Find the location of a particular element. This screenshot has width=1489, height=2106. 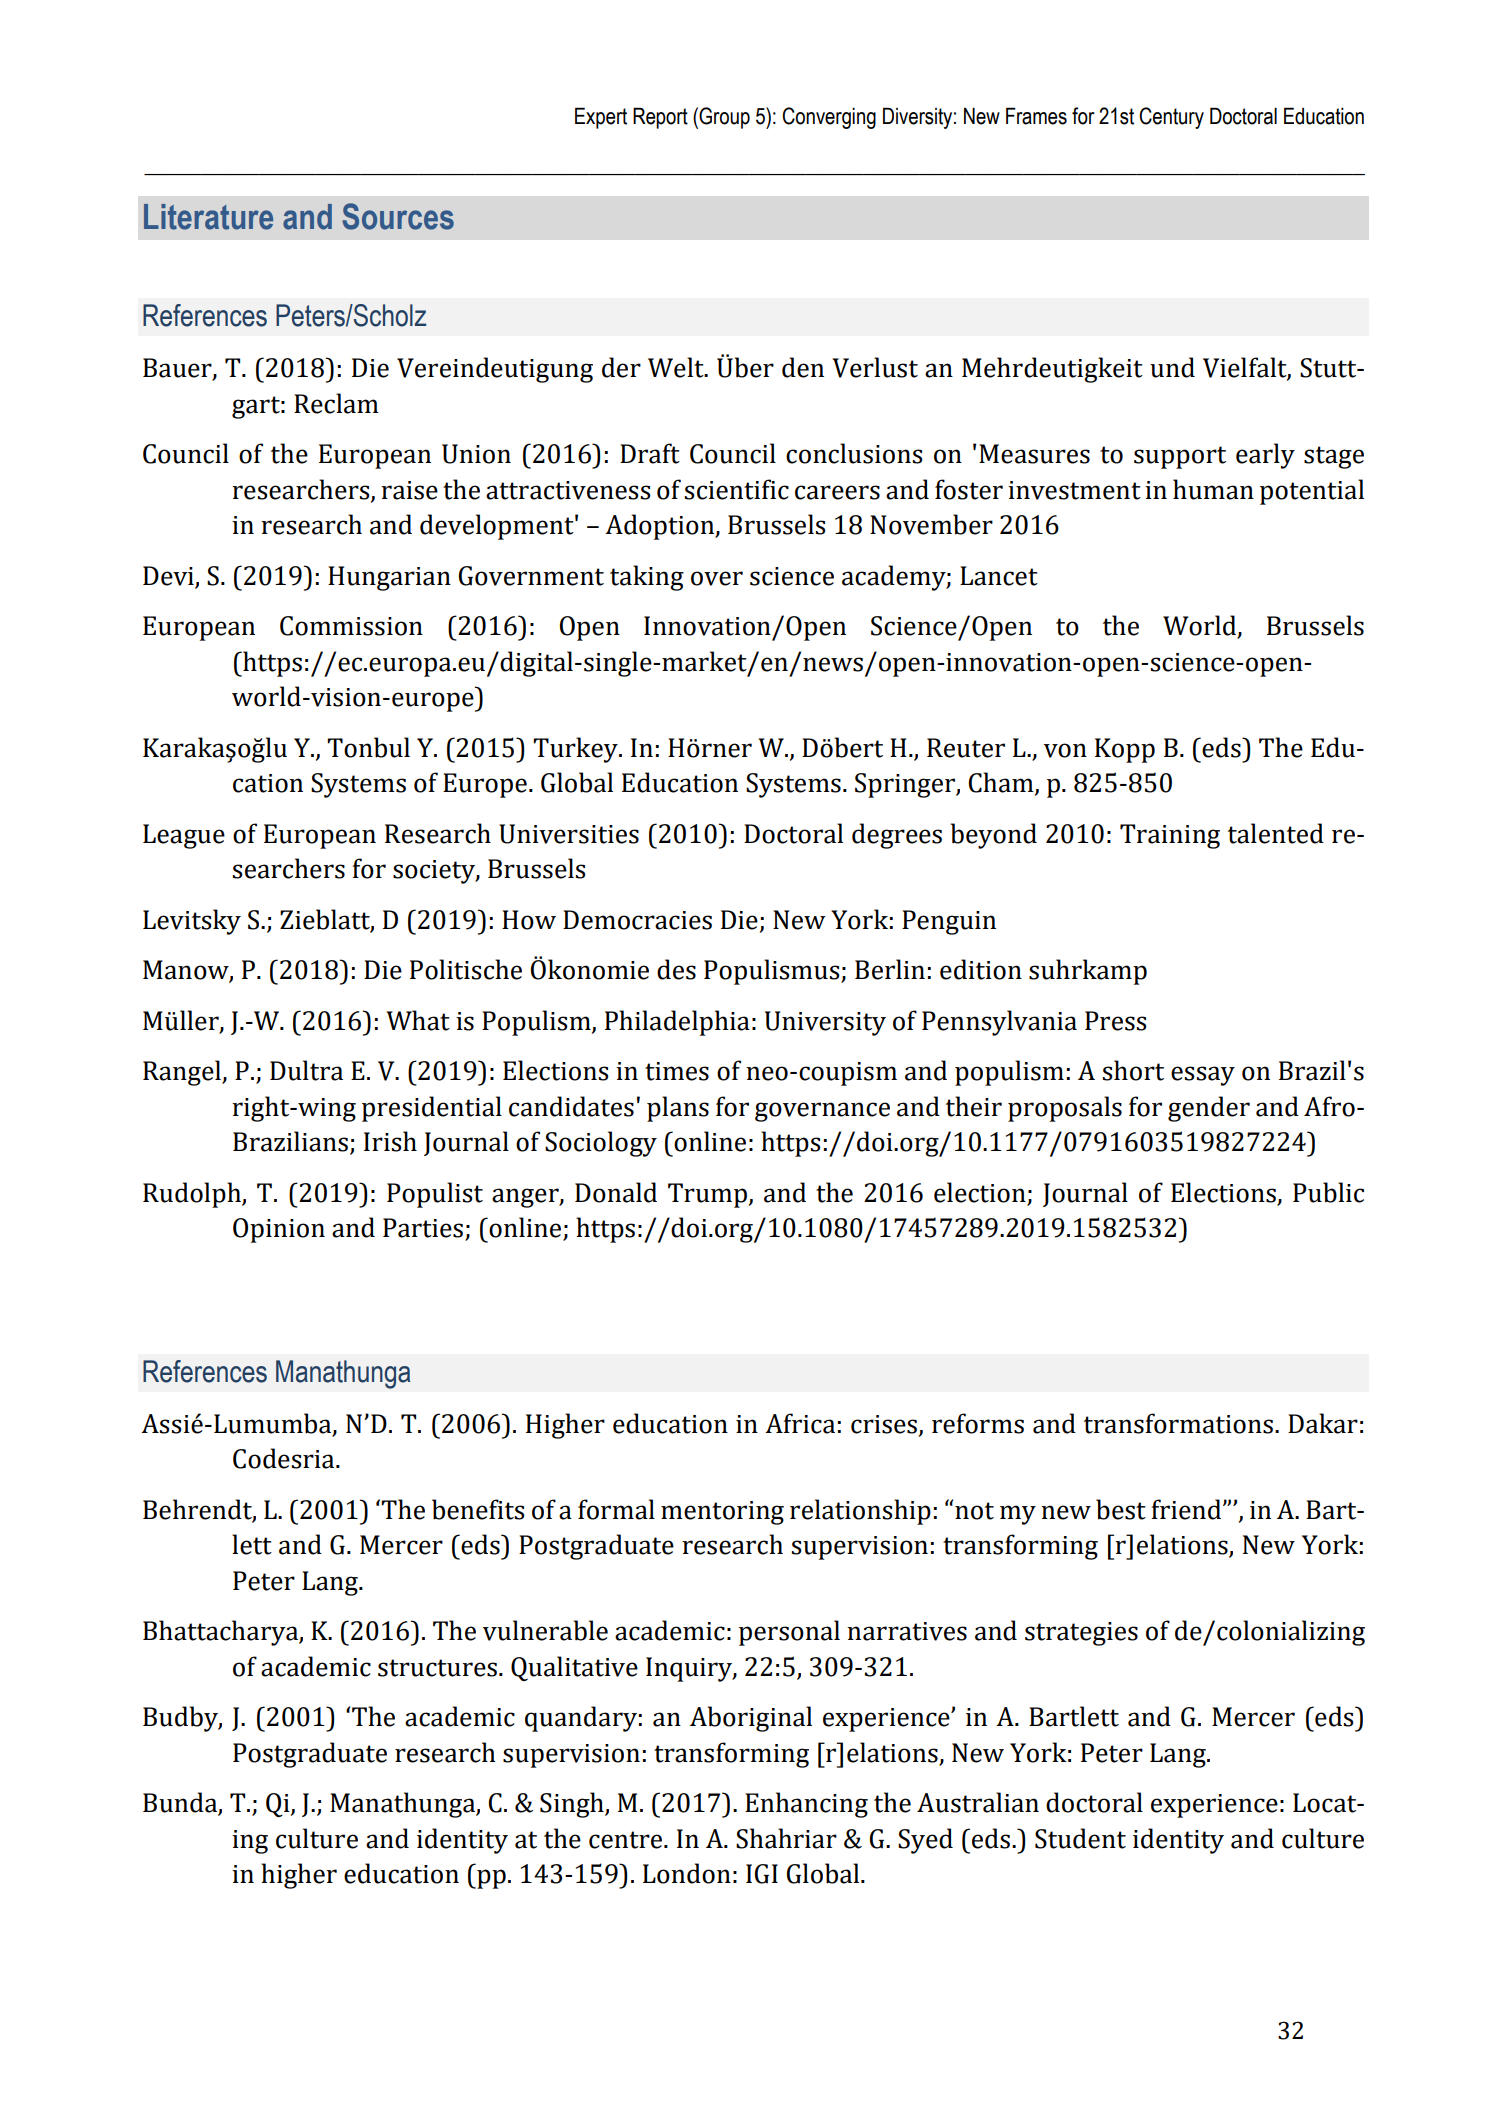

structures is located at coordinates (437, 1668).
